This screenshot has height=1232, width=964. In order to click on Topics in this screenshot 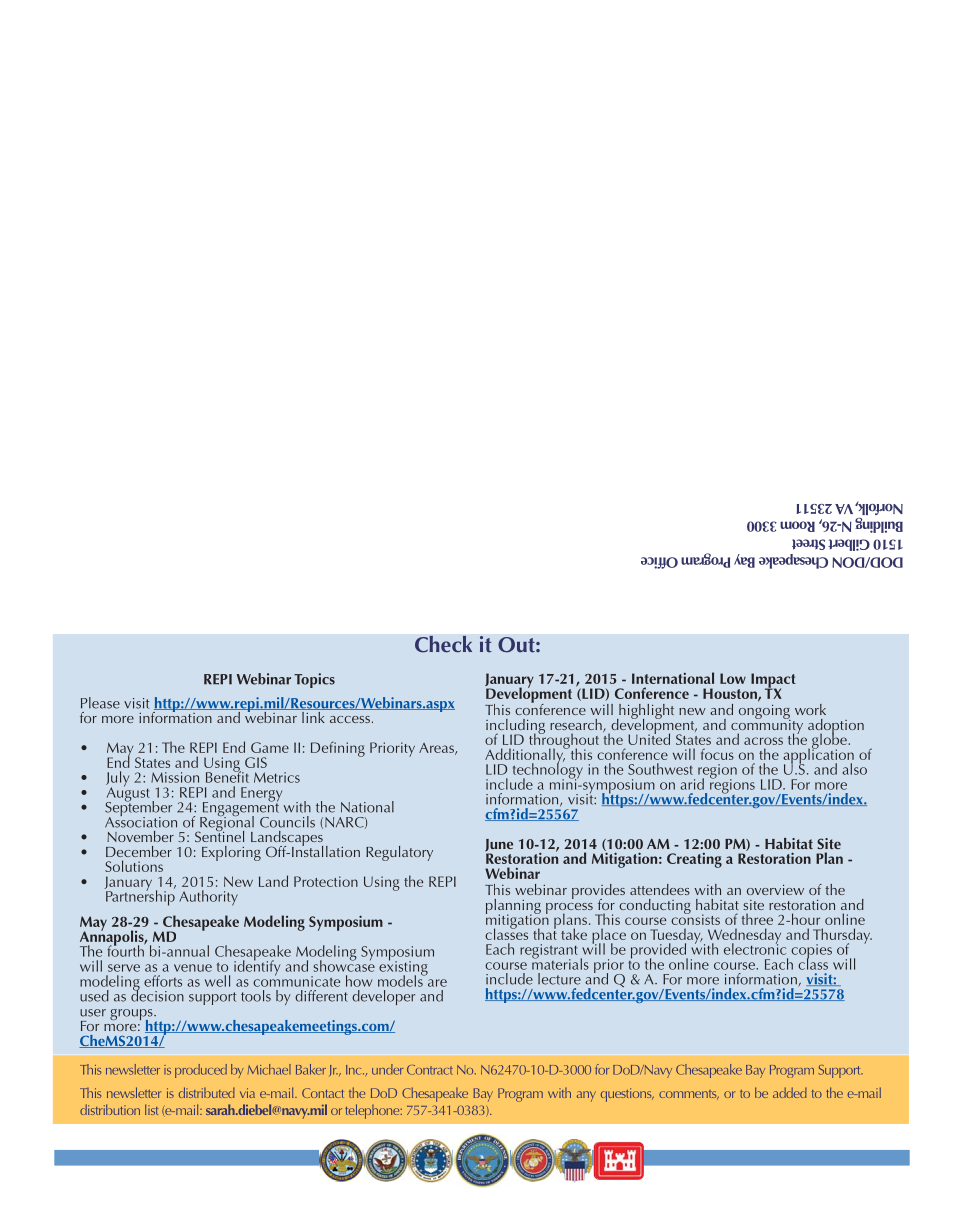, I will do `click(314, 680)`.
